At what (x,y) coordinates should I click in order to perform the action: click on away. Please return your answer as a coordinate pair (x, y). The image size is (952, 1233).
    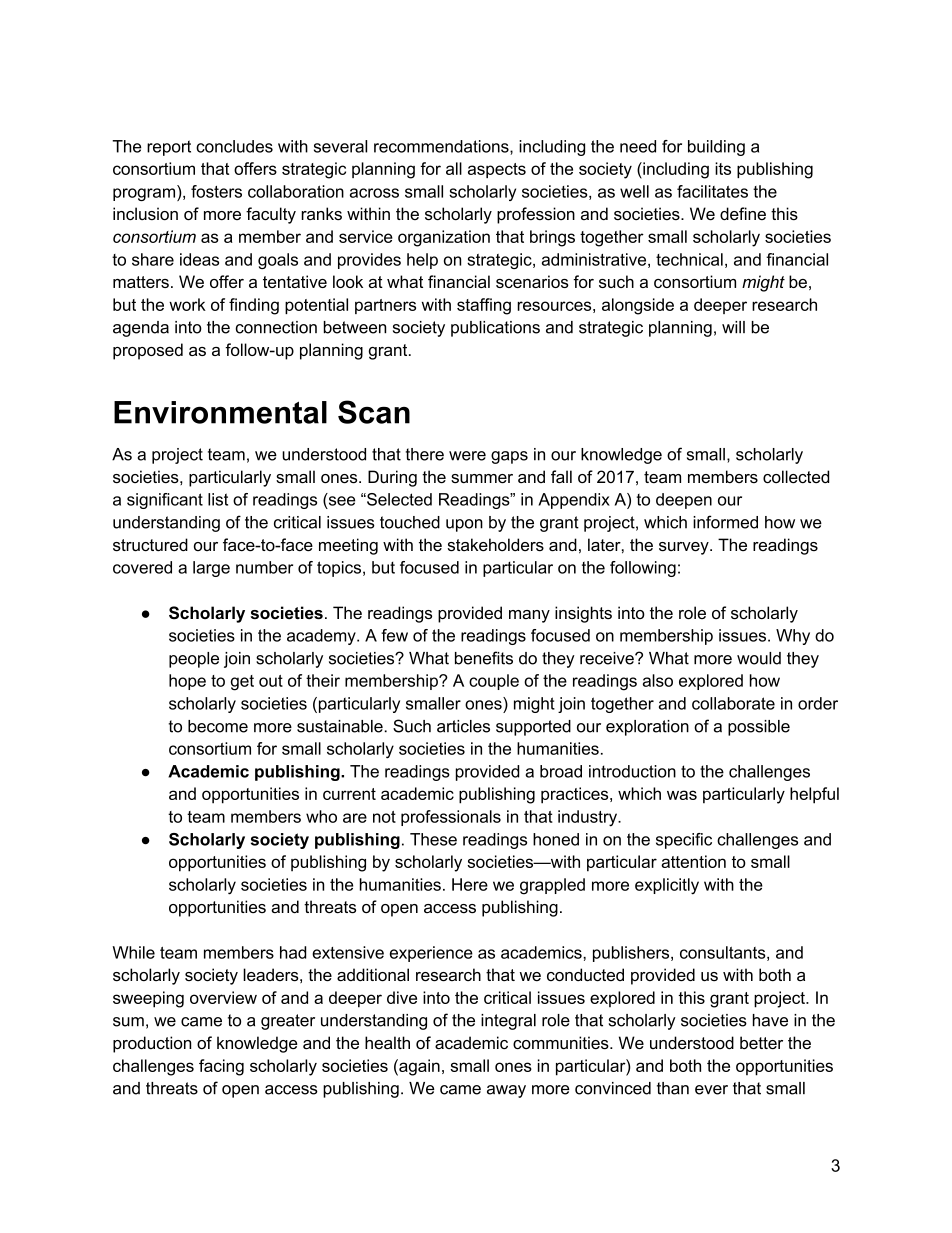
    Looking at the image, I should click on (506, 1091).
